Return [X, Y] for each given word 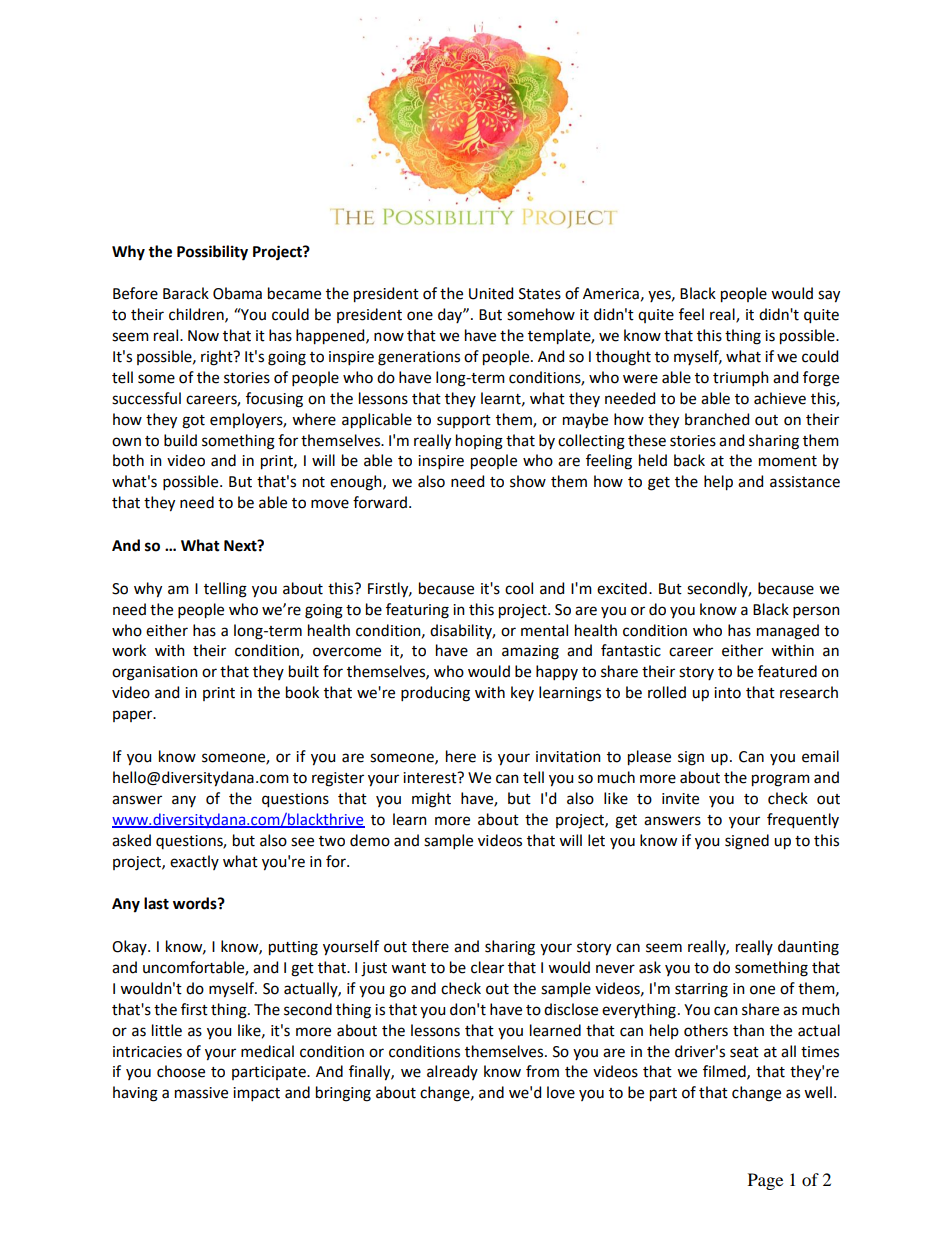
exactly [194, 862]
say [829, 296]
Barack [186, 293]
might [431, 800]
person [816, 612]
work [129, 650]
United [491, 293]
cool [519, 588]
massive [201, 1093]
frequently [803, 821]
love [561, 1092]
